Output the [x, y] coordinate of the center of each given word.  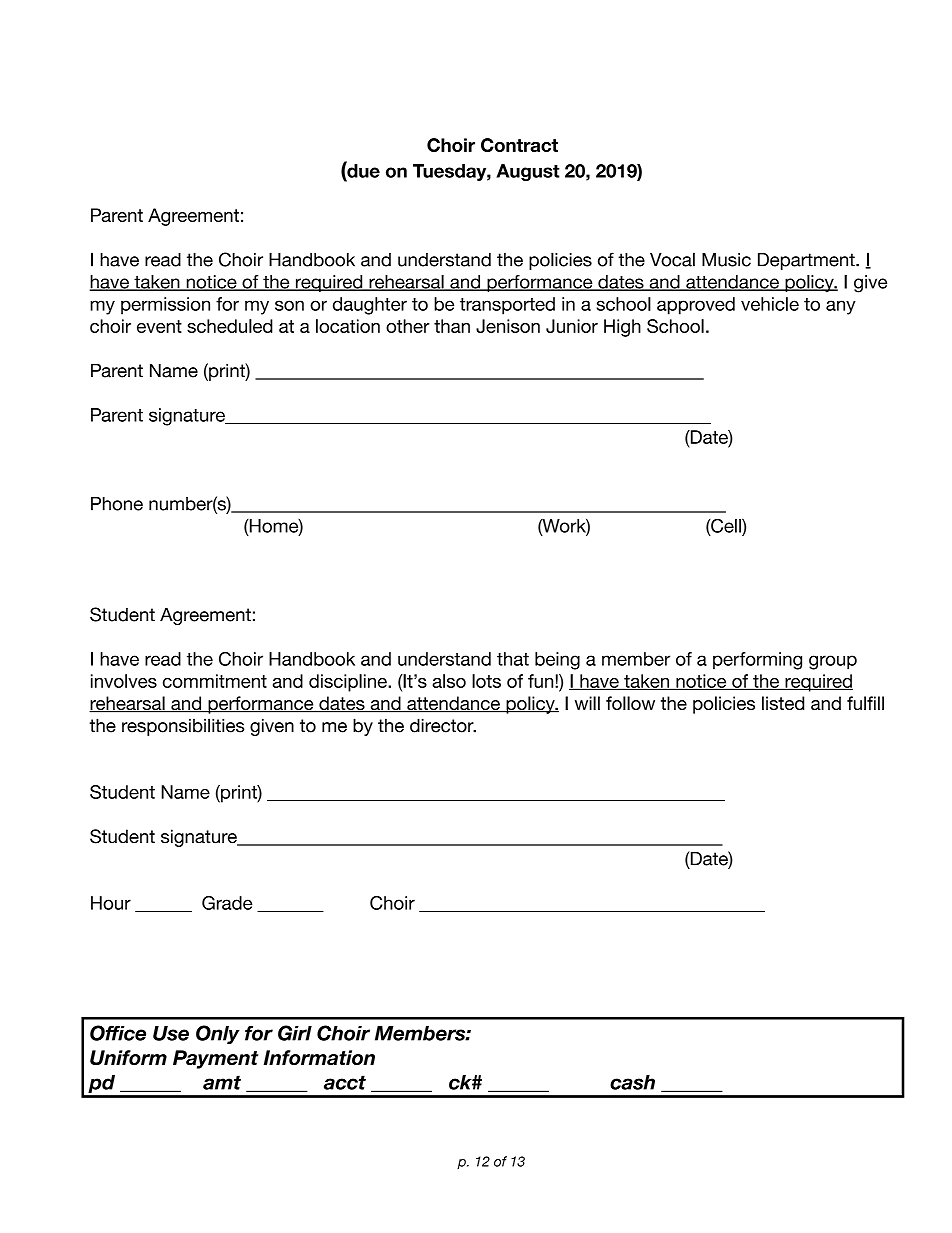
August [528, 172]
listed [783, 703]
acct [345, 1082]
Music [726, 260]
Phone [117, 504]
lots [486, 681]
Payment [216, 1059]
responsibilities [183, 727]
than [452, 326]
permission [165, 306]
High [622, 328]
